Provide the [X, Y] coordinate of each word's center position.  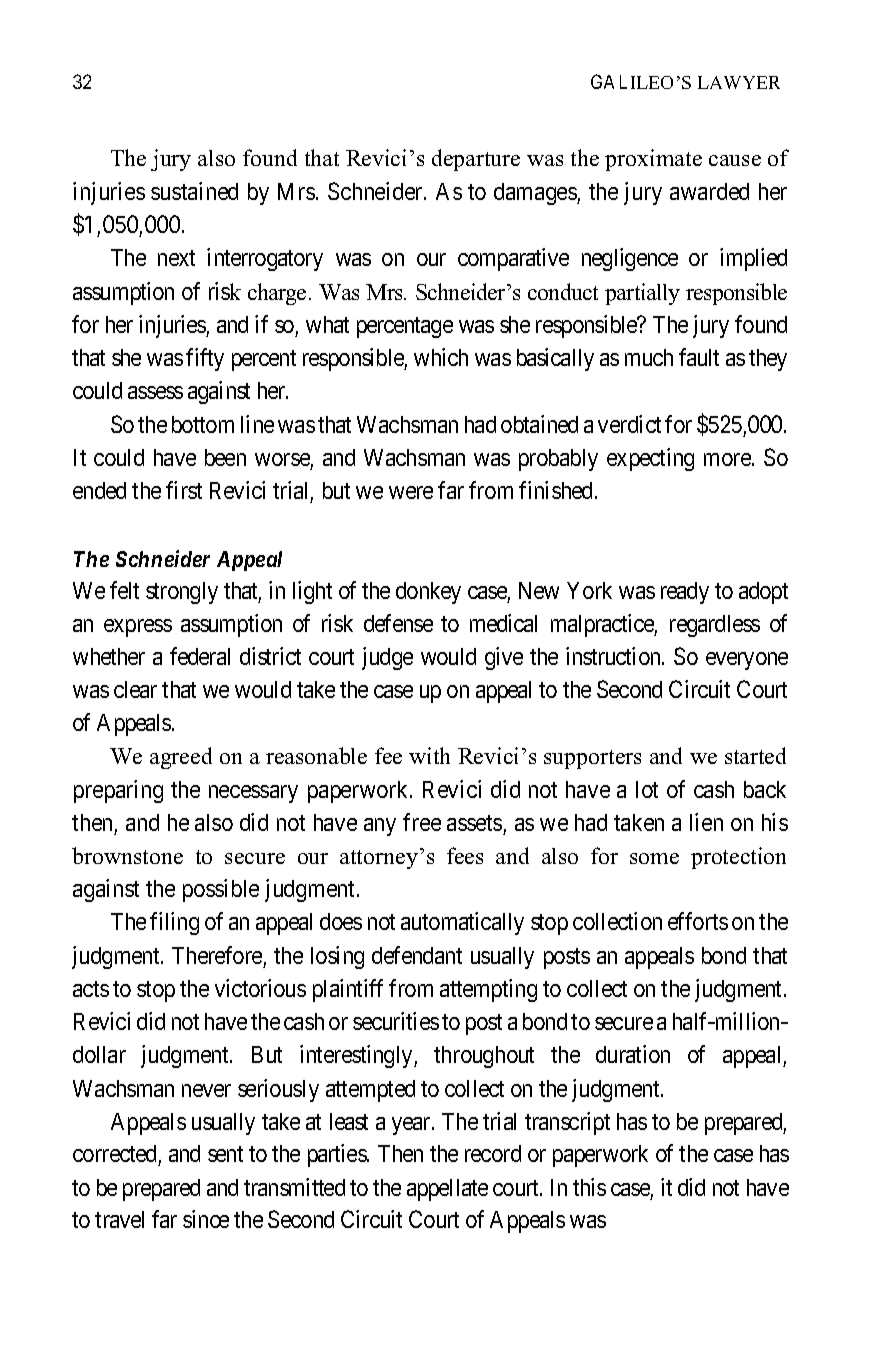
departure [476, 160]
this [589, 1187]
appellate [447, 1190]
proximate [653, 160]
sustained [194, 191]
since [206, 1219]
